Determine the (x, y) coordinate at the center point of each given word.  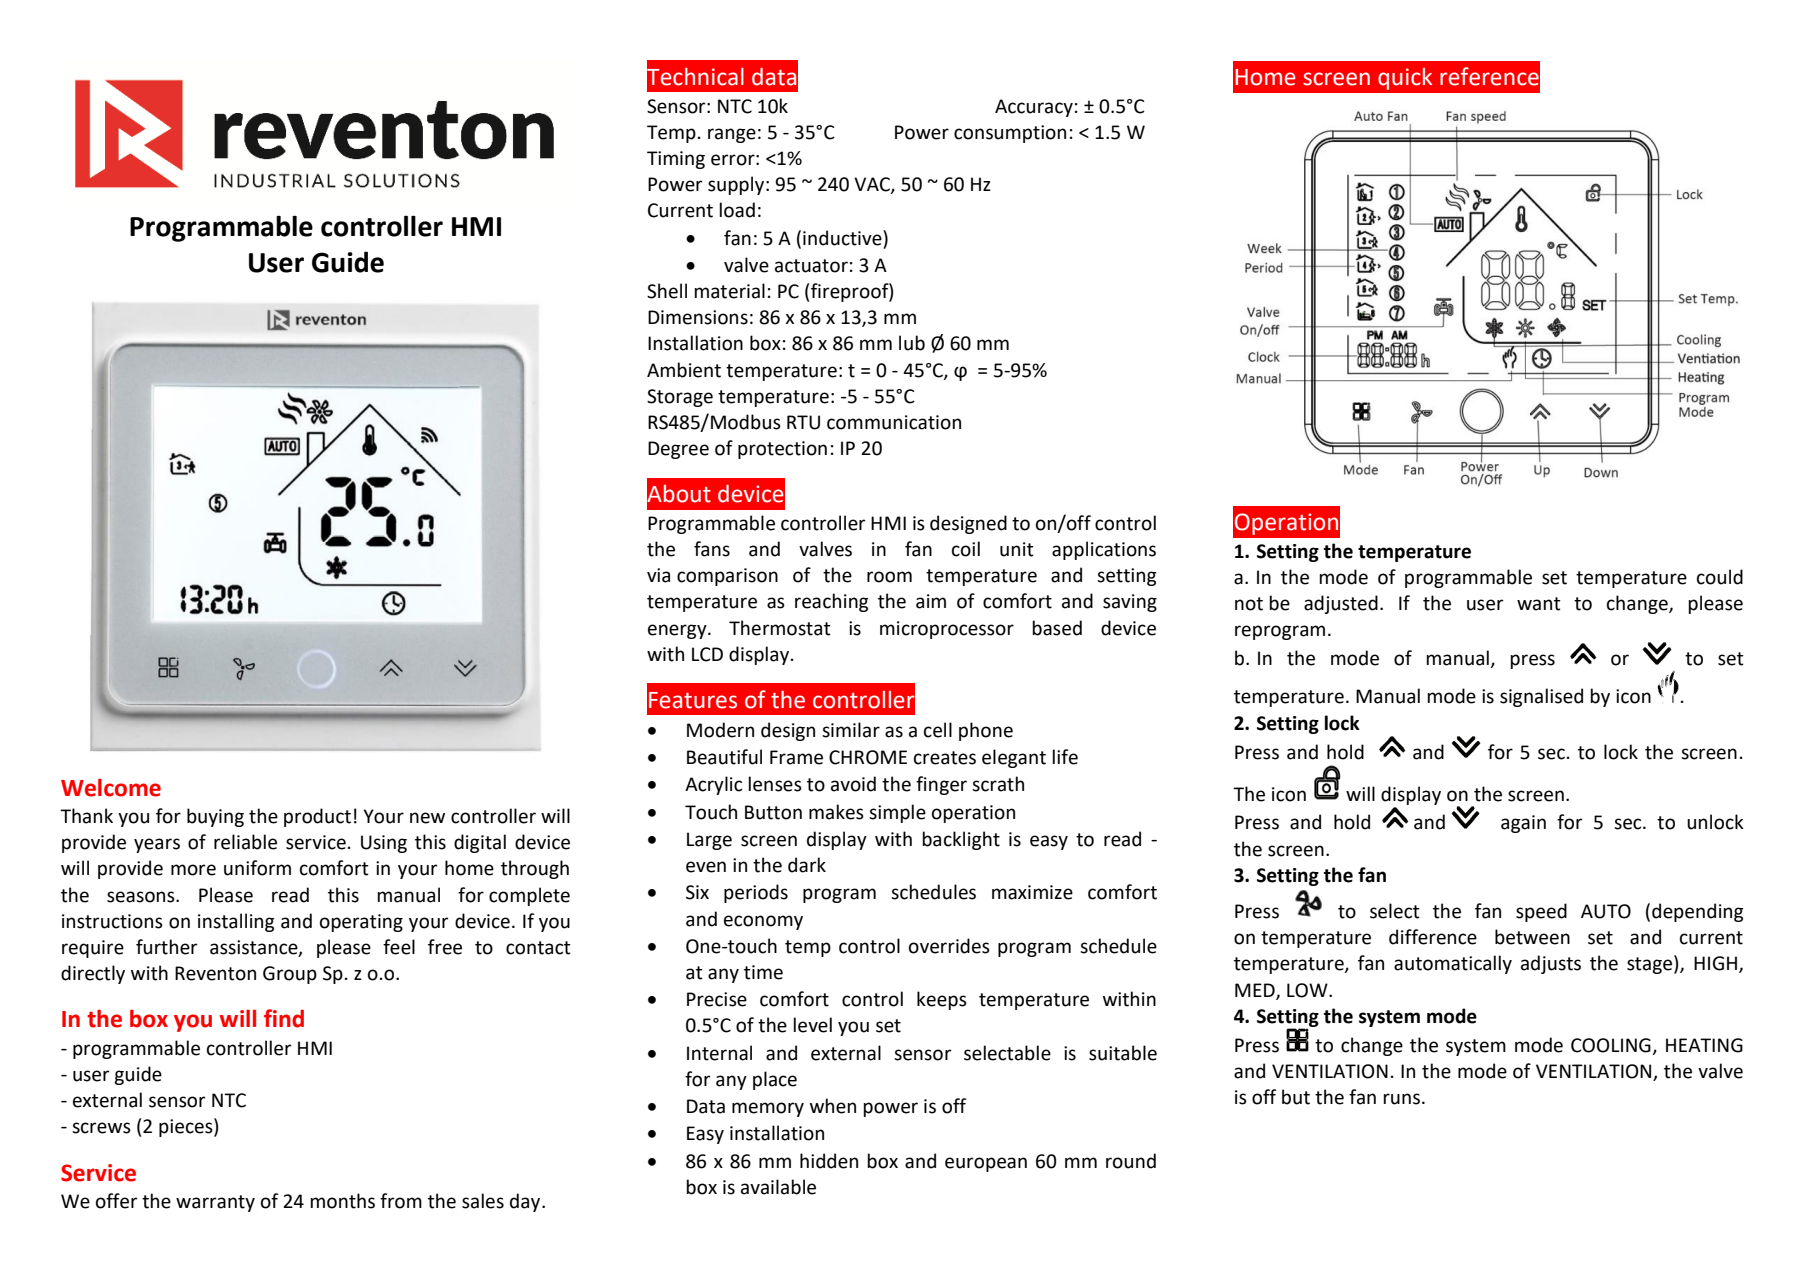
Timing (676, 160)
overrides (949, 946)
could (1720, 577)
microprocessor (947, 630)
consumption (1010, 134)
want (1539, 604)
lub (912, 343)
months (342, 1201)
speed (1541, 912)
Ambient (684, 370)
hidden (829, 1161)
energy (678, 631)
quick (1405, 79)
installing (236, 922)
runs (1401, 1099)
